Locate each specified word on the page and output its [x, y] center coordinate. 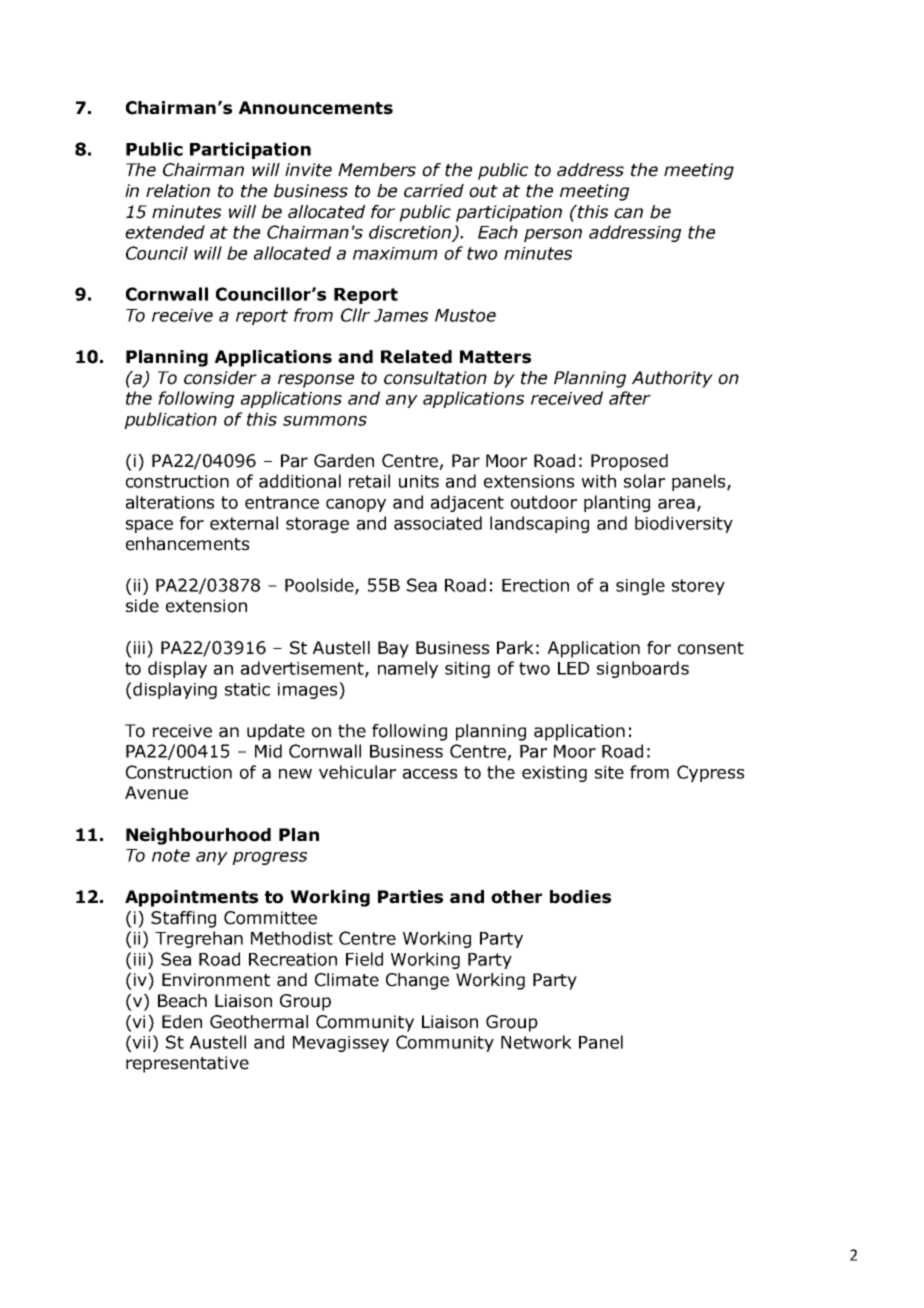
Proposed [629, 462]
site [609, 772]
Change [417, 981]
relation [178, 191]
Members [377, 170]
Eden [182, 1022]
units [419, 481]
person [553, 235]
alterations [170, 502]
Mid [268, 751]
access [430, 774]
